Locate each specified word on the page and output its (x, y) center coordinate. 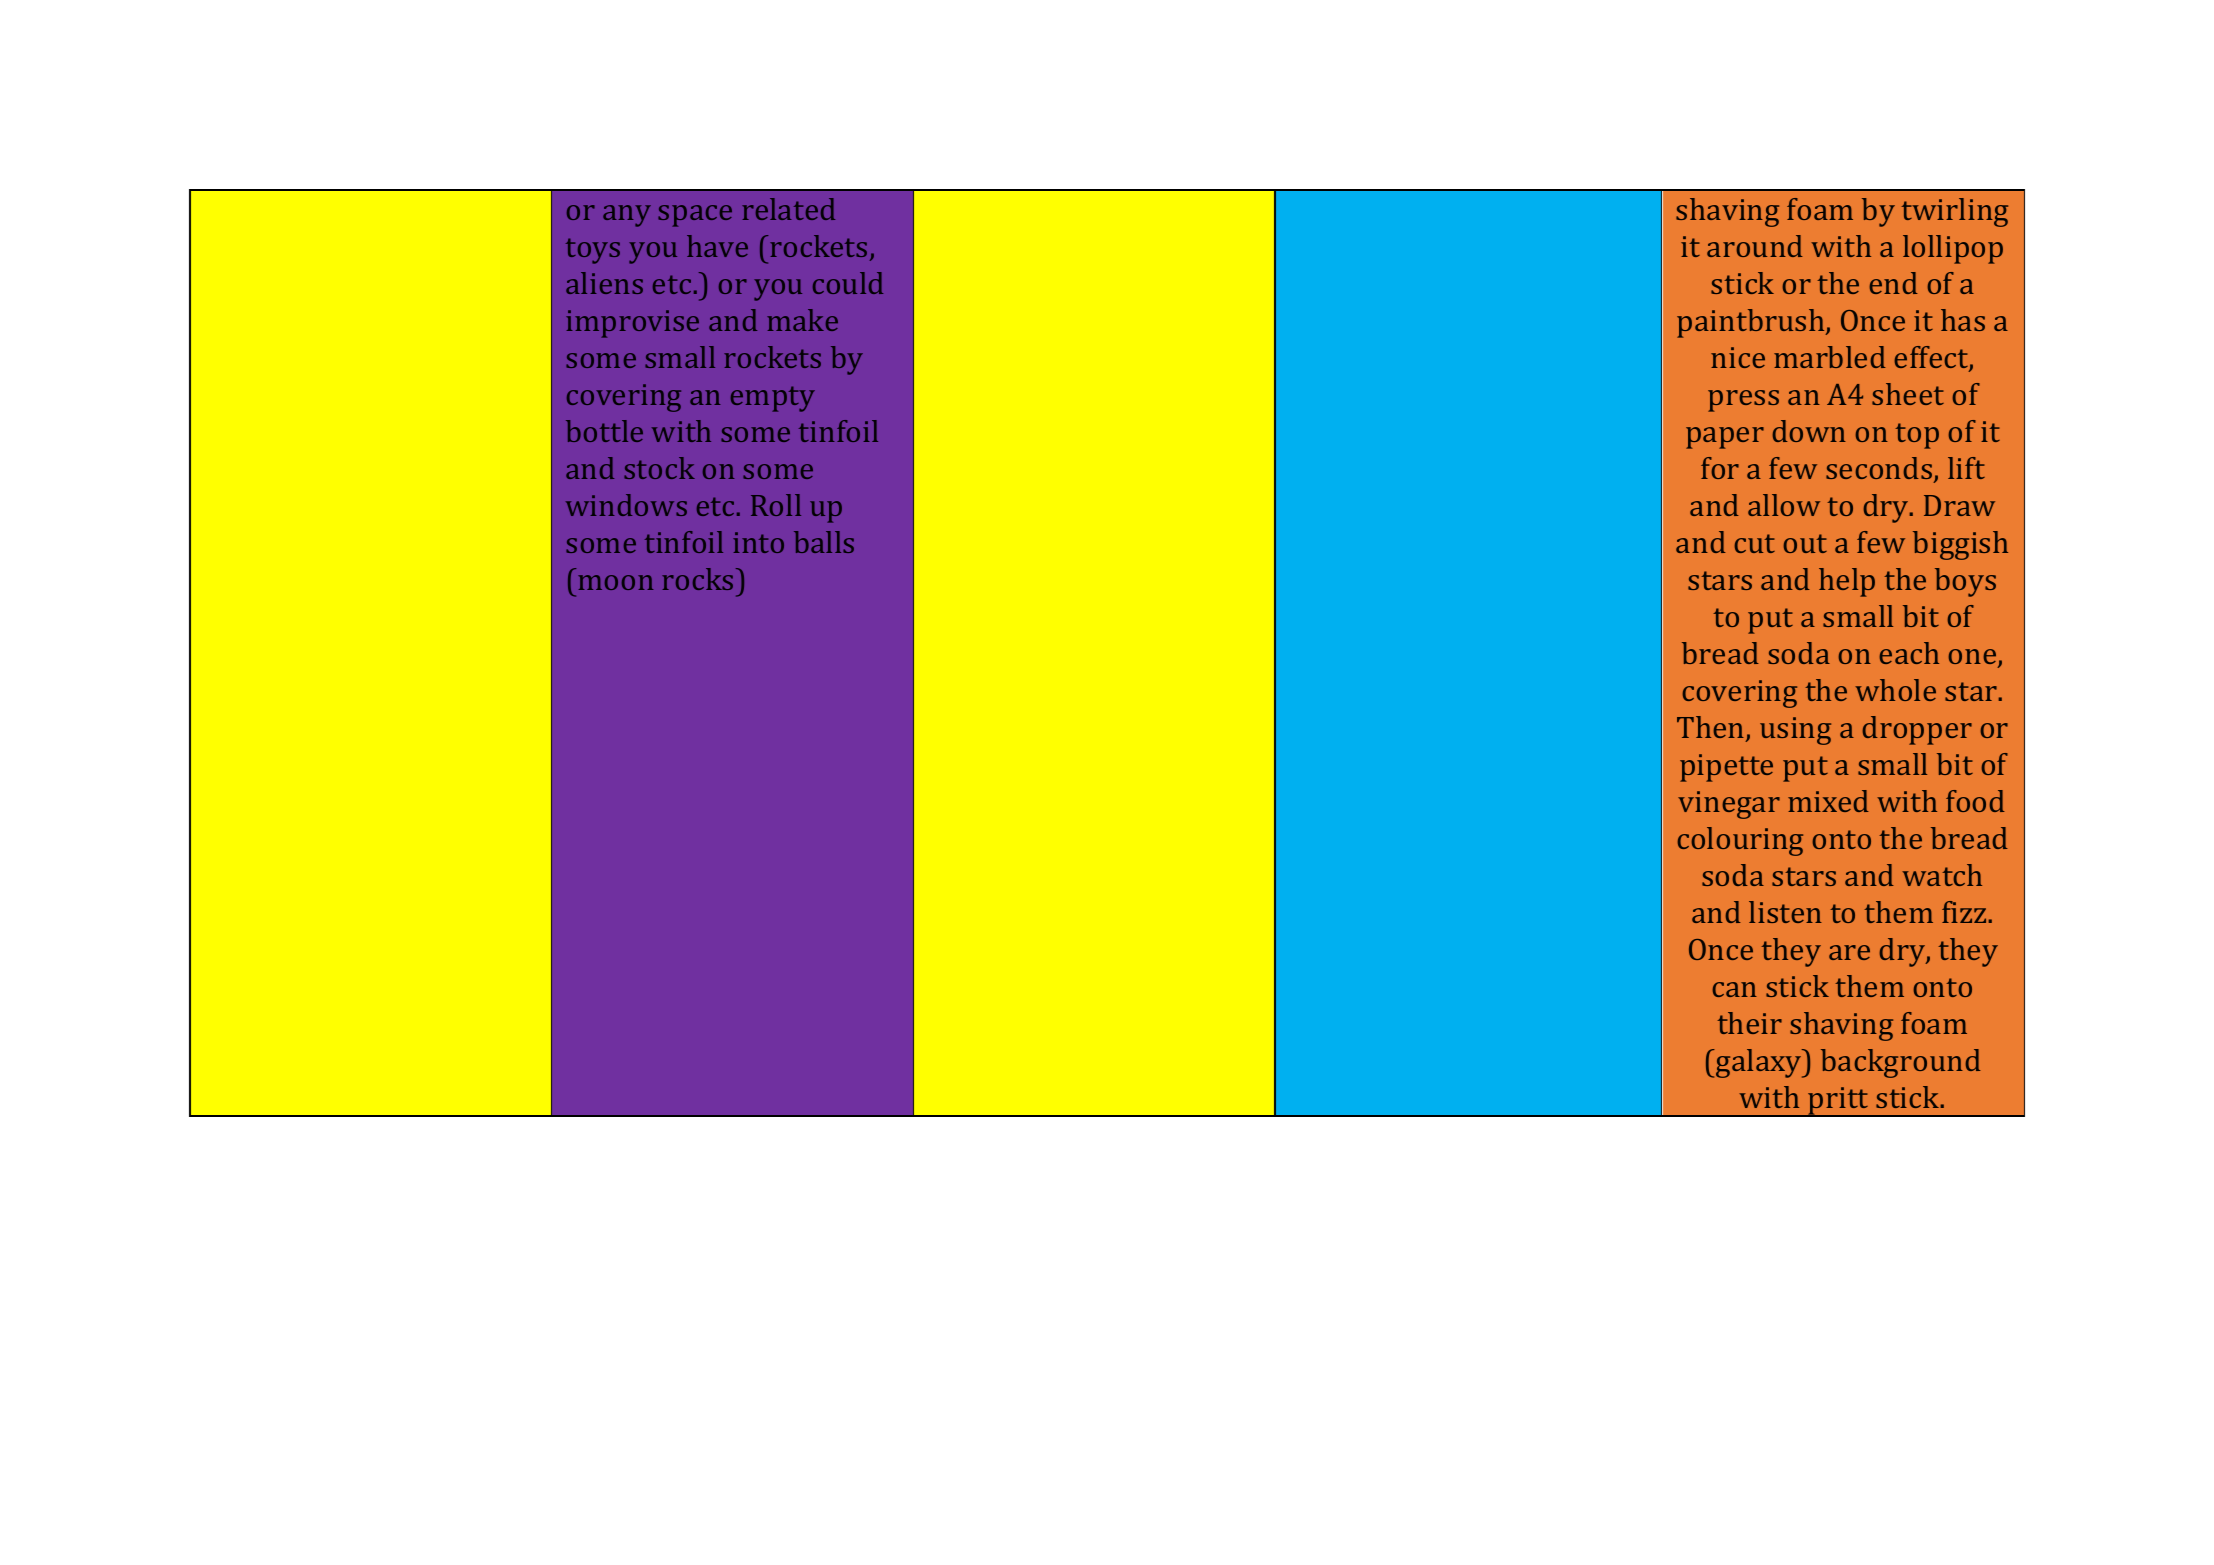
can (1735, 989)
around (1755, 246)
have (717, 246)
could (848, 283)
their (1749, 1023)
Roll (776, 505)
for (1720, 468)
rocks (697, 579)
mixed (1828, 801)
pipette (1726, 768)
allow (1784, 505)
